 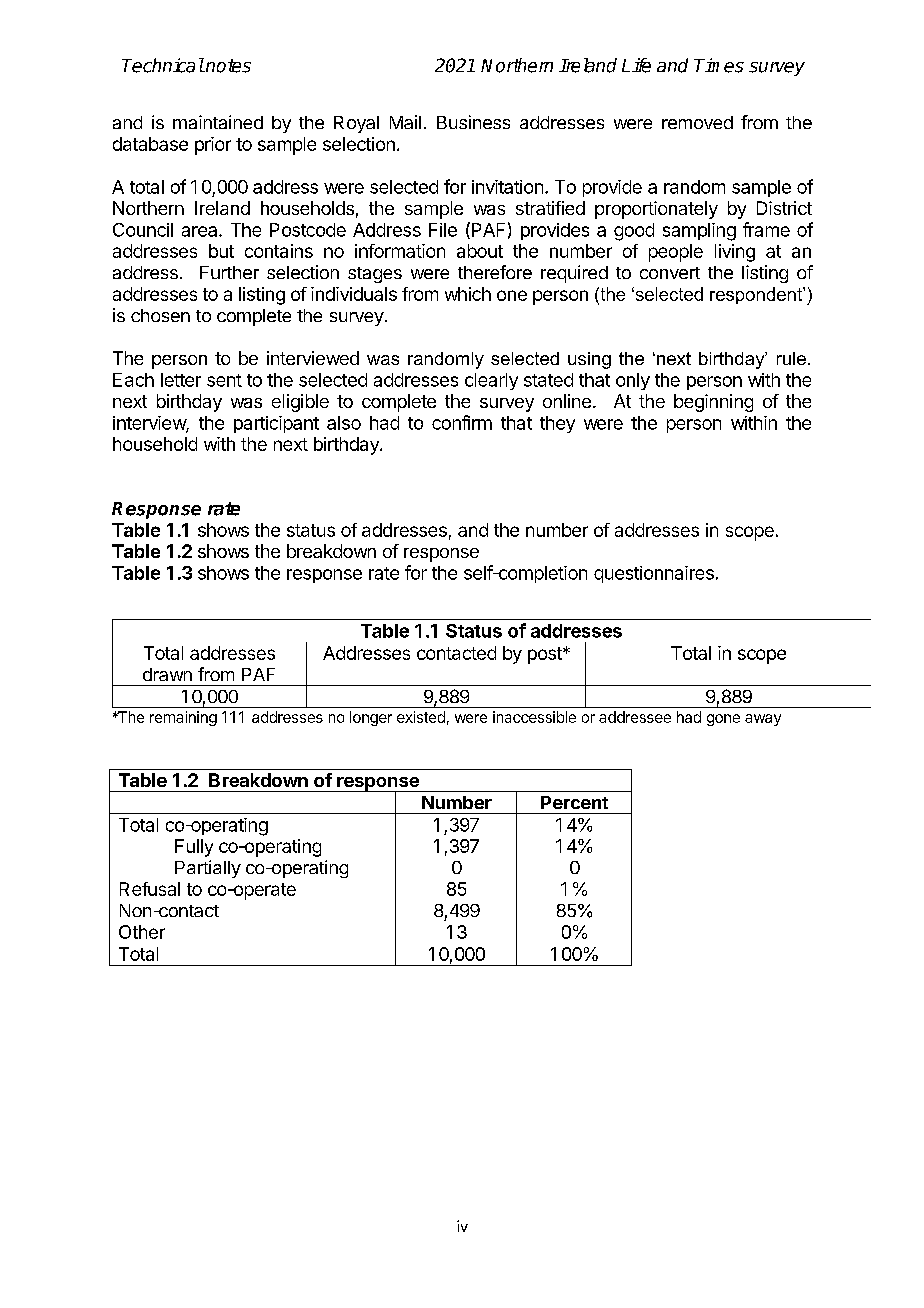 I want to click on Times, so click(x=719, y=65).
